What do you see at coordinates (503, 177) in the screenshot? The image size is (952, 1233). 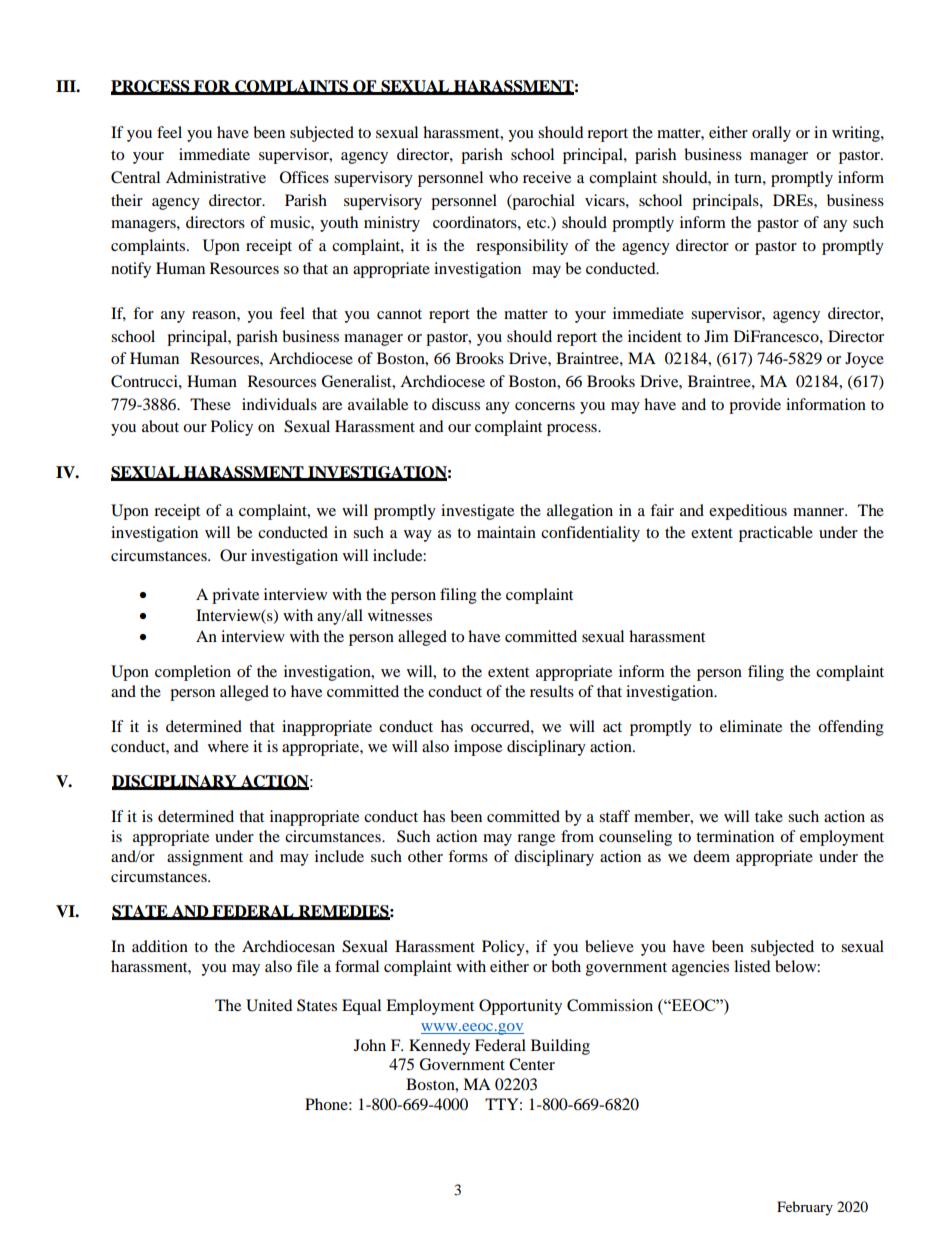 I see `who` at bounding box center [503, 177].
